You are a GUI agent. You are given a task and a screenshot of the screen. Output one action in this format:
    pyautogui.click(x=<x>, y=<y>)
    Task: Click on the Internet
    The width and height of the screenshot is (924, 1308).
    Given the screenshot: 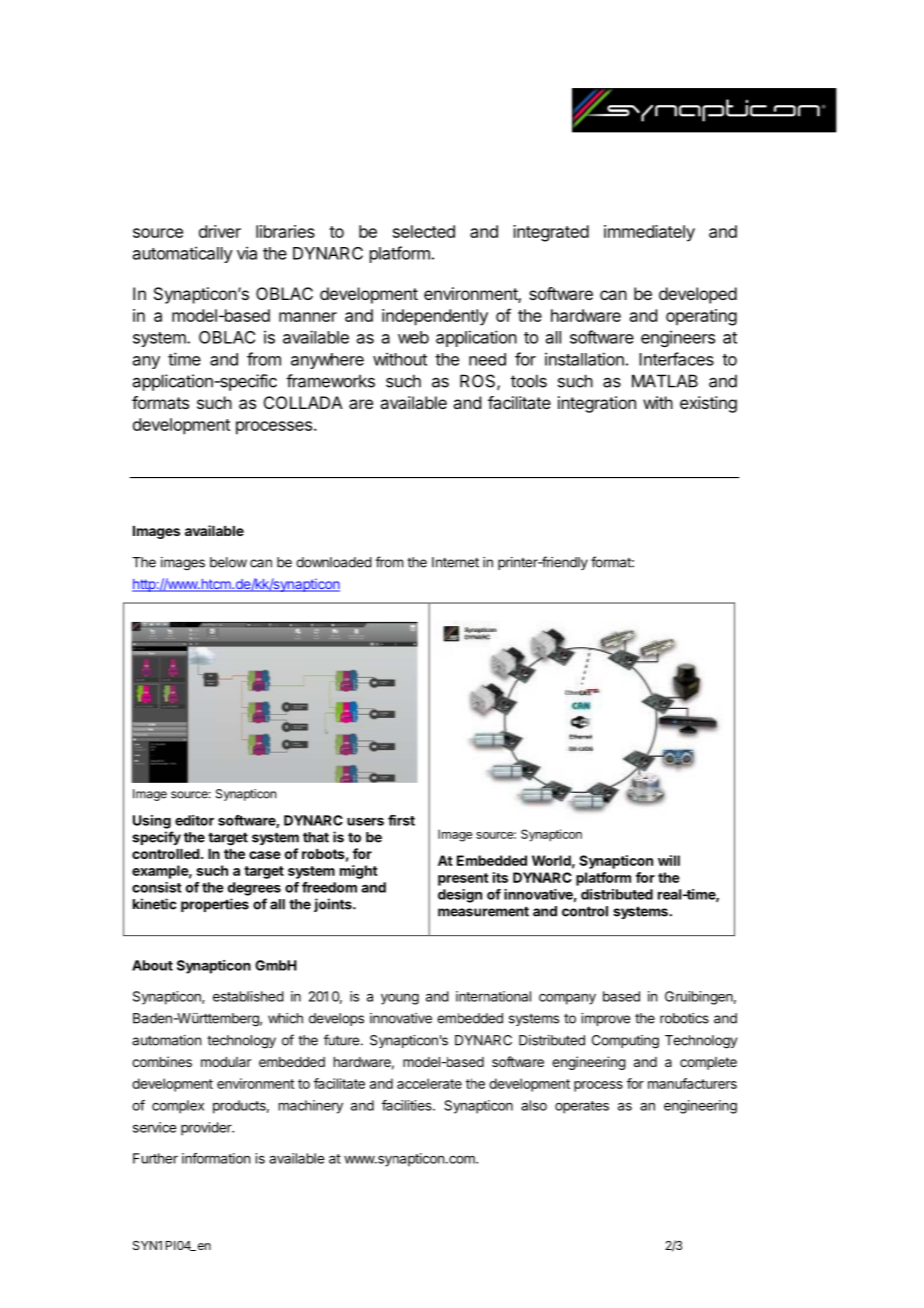 What is the action you would take?
    pyautogui.click(x=455, y=562)
